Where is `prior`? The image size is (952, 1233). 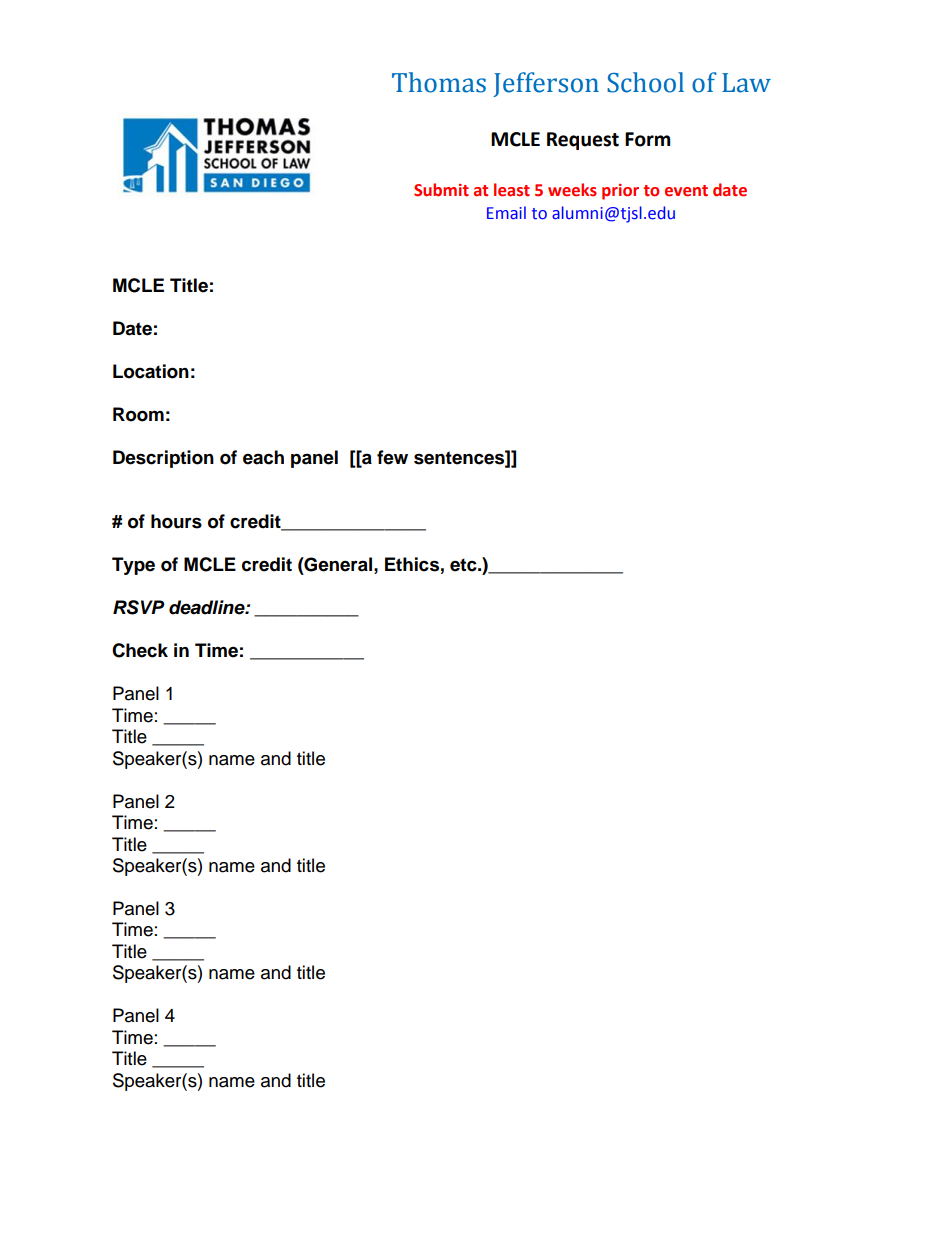 prior is located at coordinates (620, 192).
